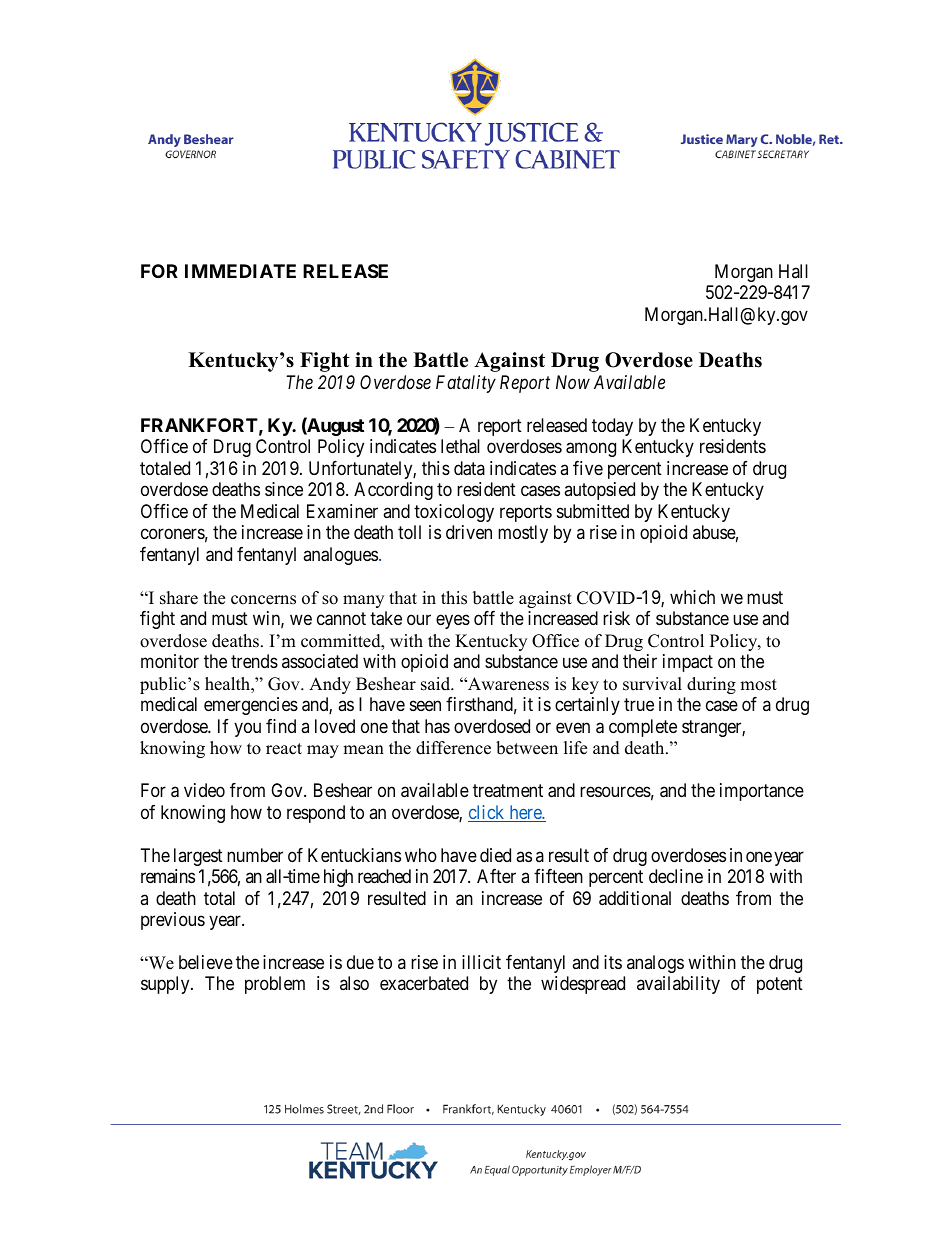 This screenshot has height=1233, width=952. I want to click on Fatality, so click(466, 384).
